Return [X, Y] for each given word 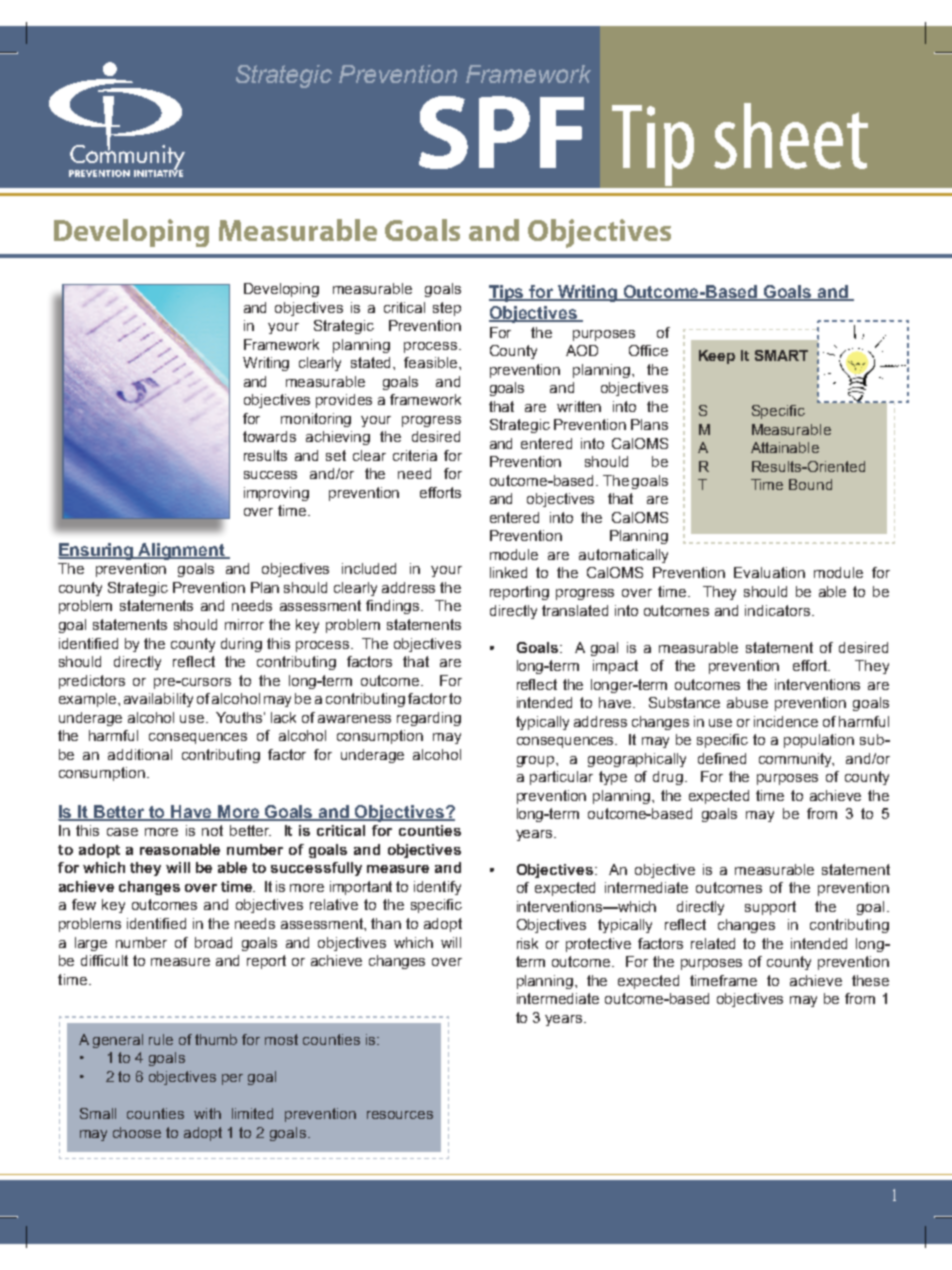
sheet [791, 136]
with [207, 1113]
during [241, 645]
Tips [508, 293]
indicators [779, 610]
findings [394, 607]
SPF [501, 132]
